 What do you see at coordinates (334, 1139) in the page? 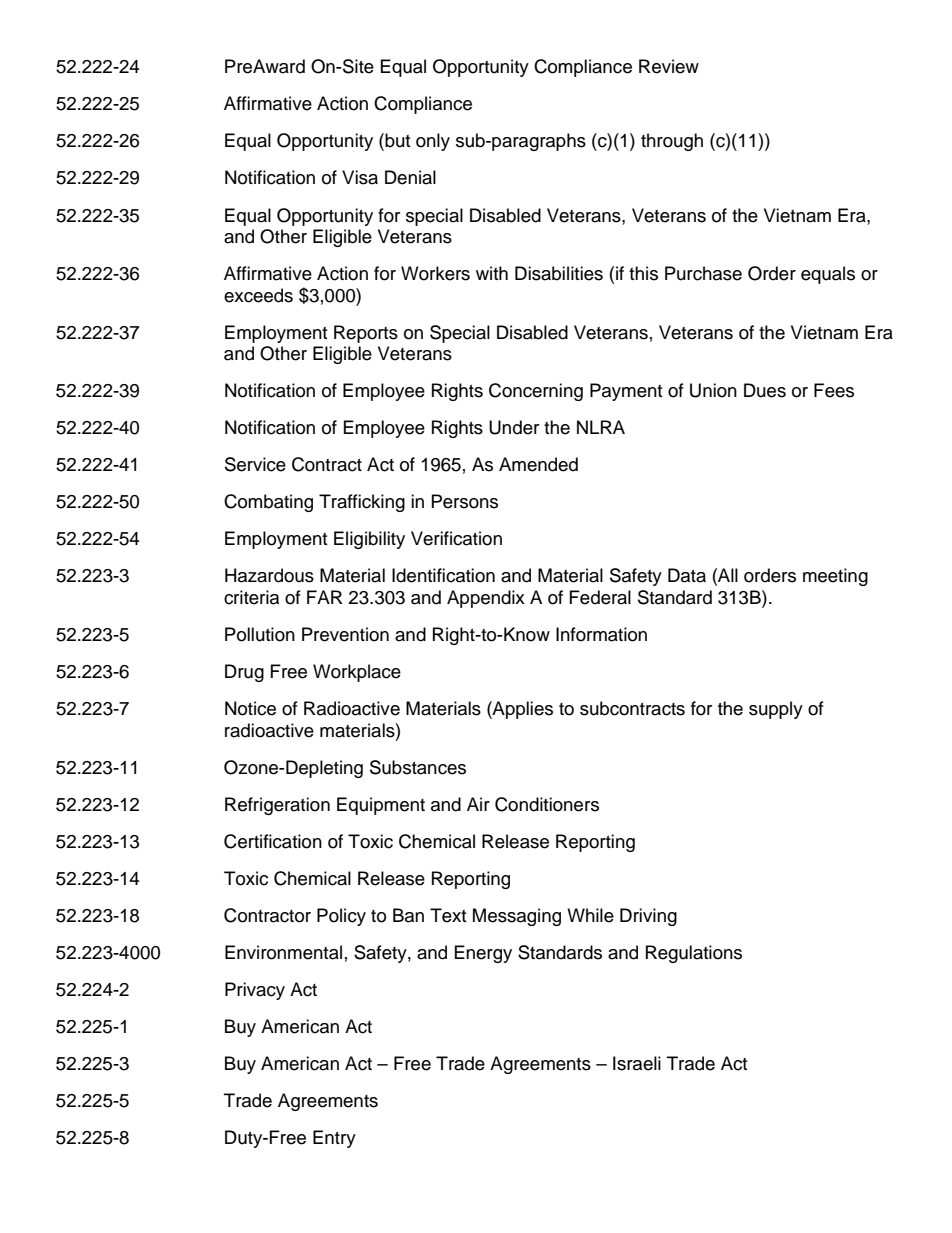
I see `Entry` at bounding box center [334, 1139].
